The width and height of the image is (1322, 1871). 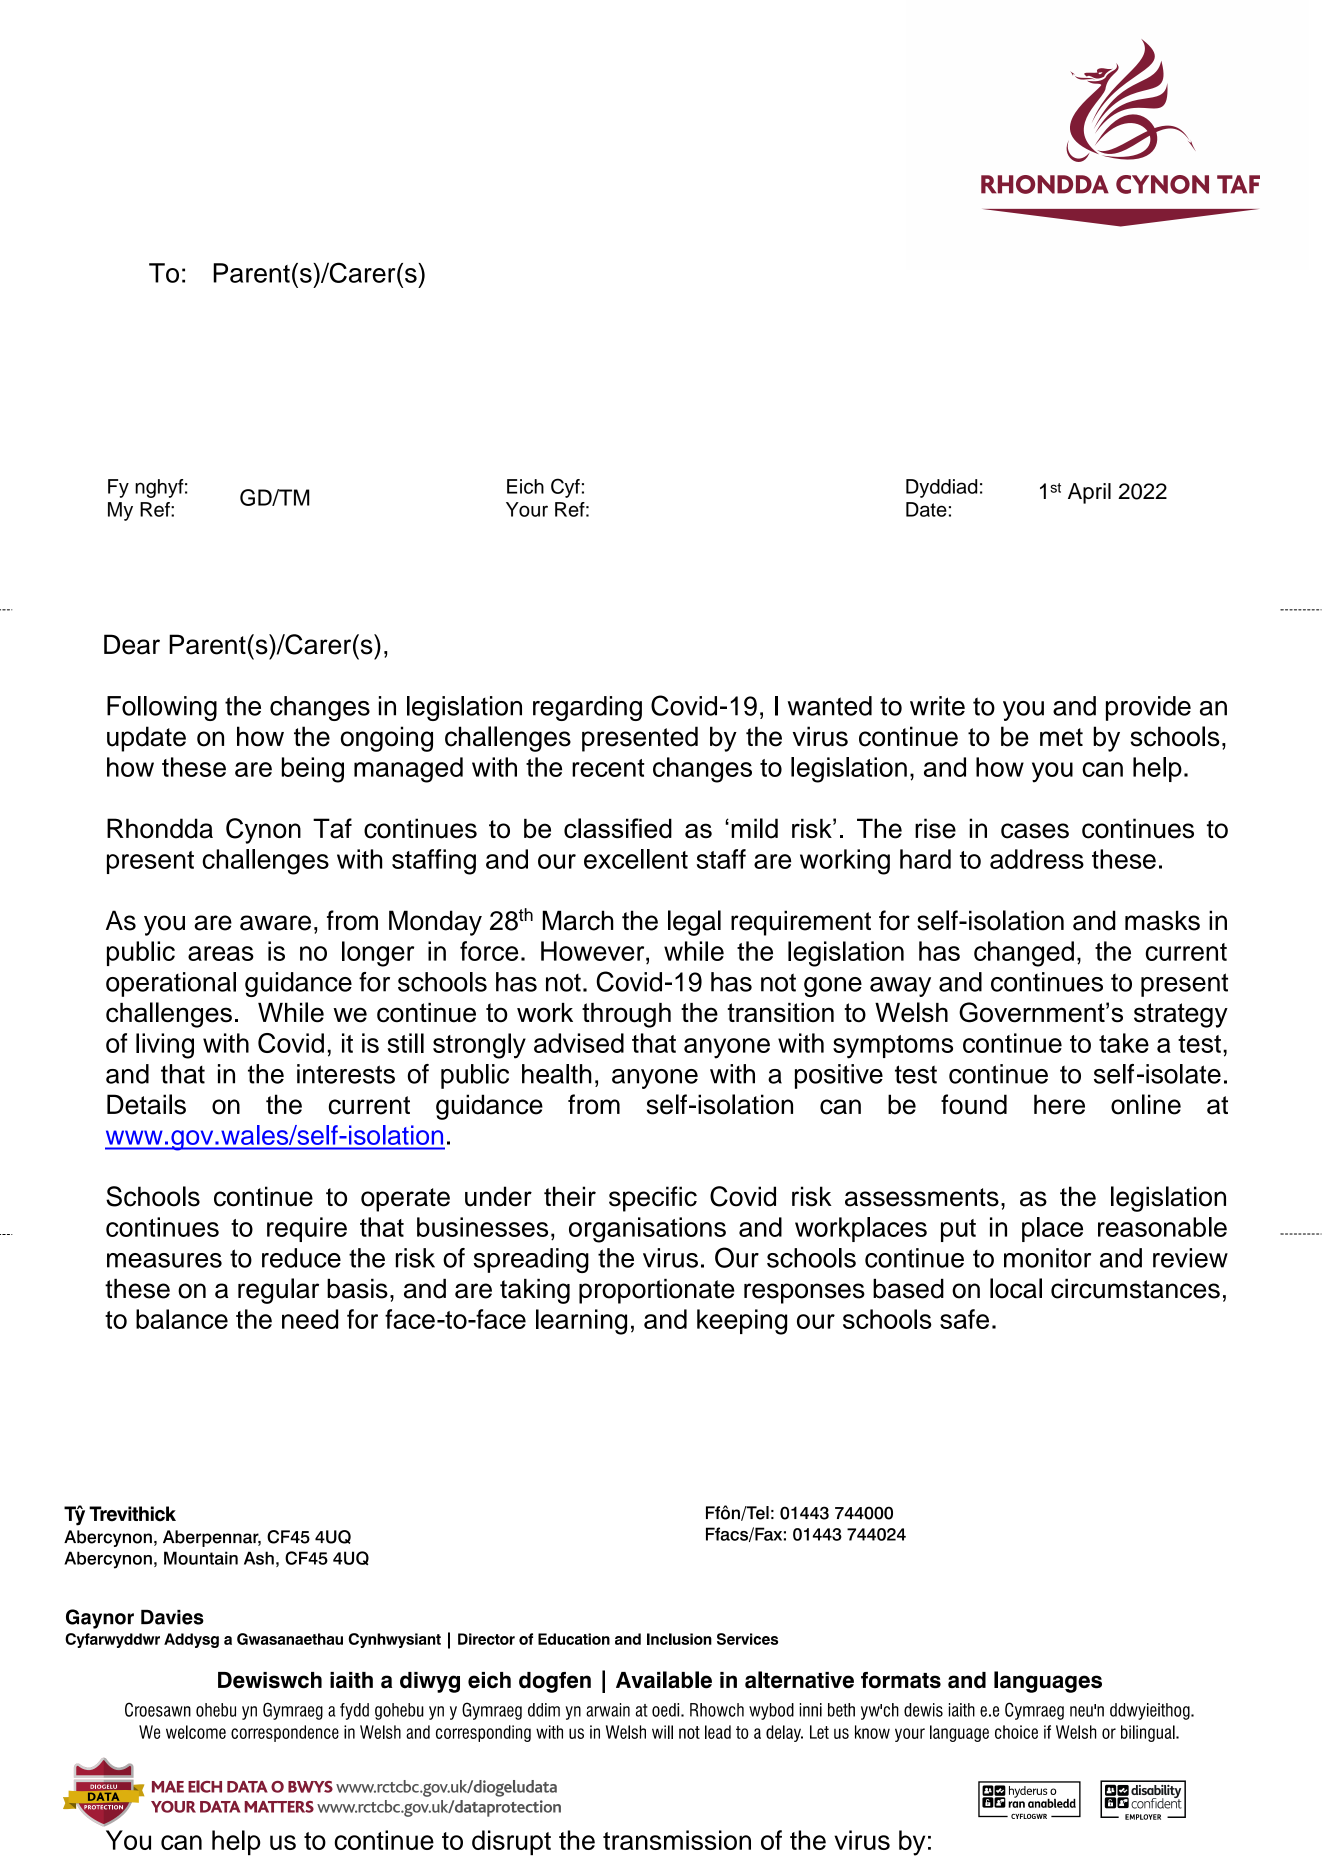 I want to click on specific, so click(x=653, y=1199).
